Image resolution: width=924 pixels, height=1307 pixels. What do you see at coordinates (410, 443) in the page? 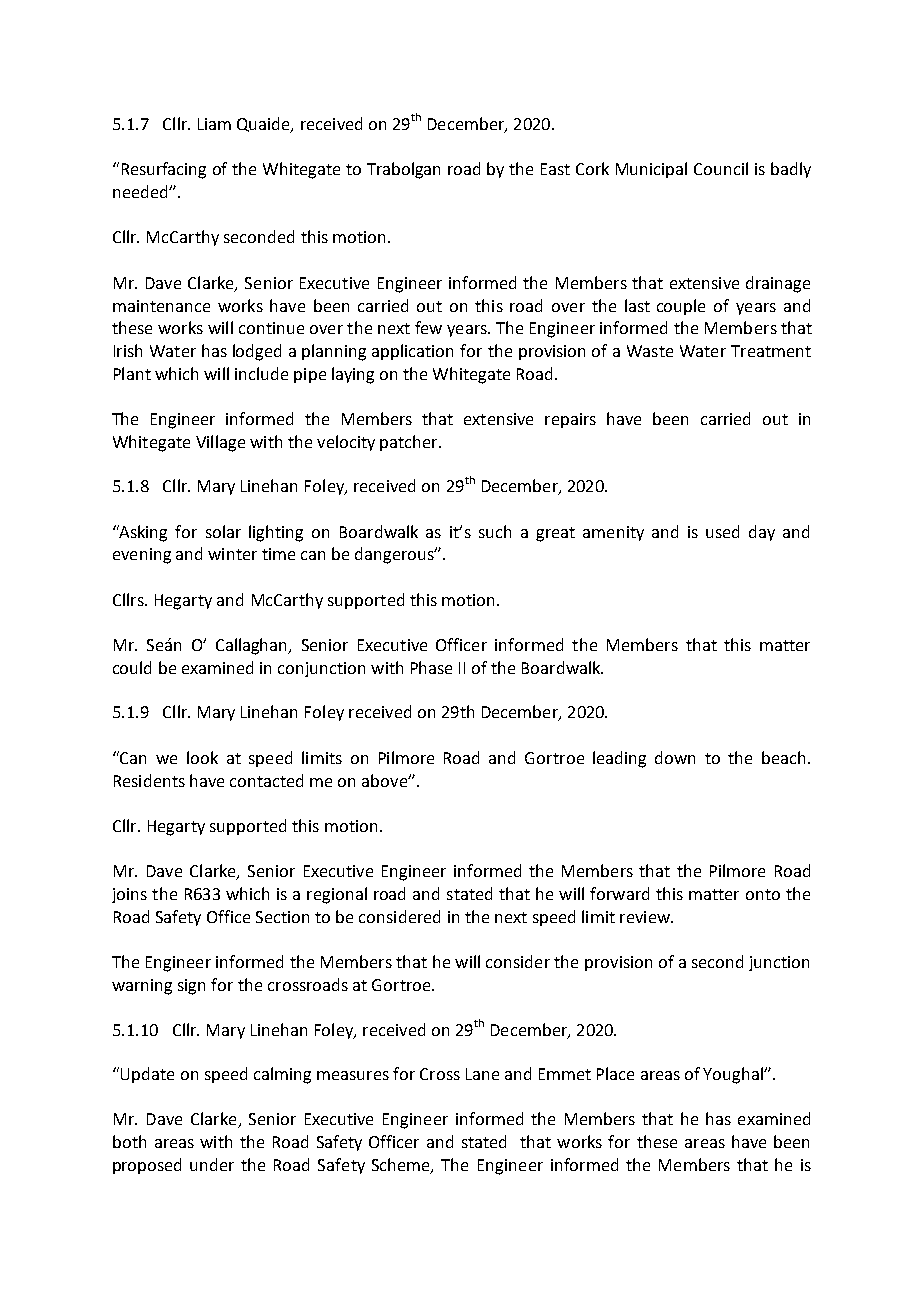
I see `patcher` at bounding box center [410, 443].
